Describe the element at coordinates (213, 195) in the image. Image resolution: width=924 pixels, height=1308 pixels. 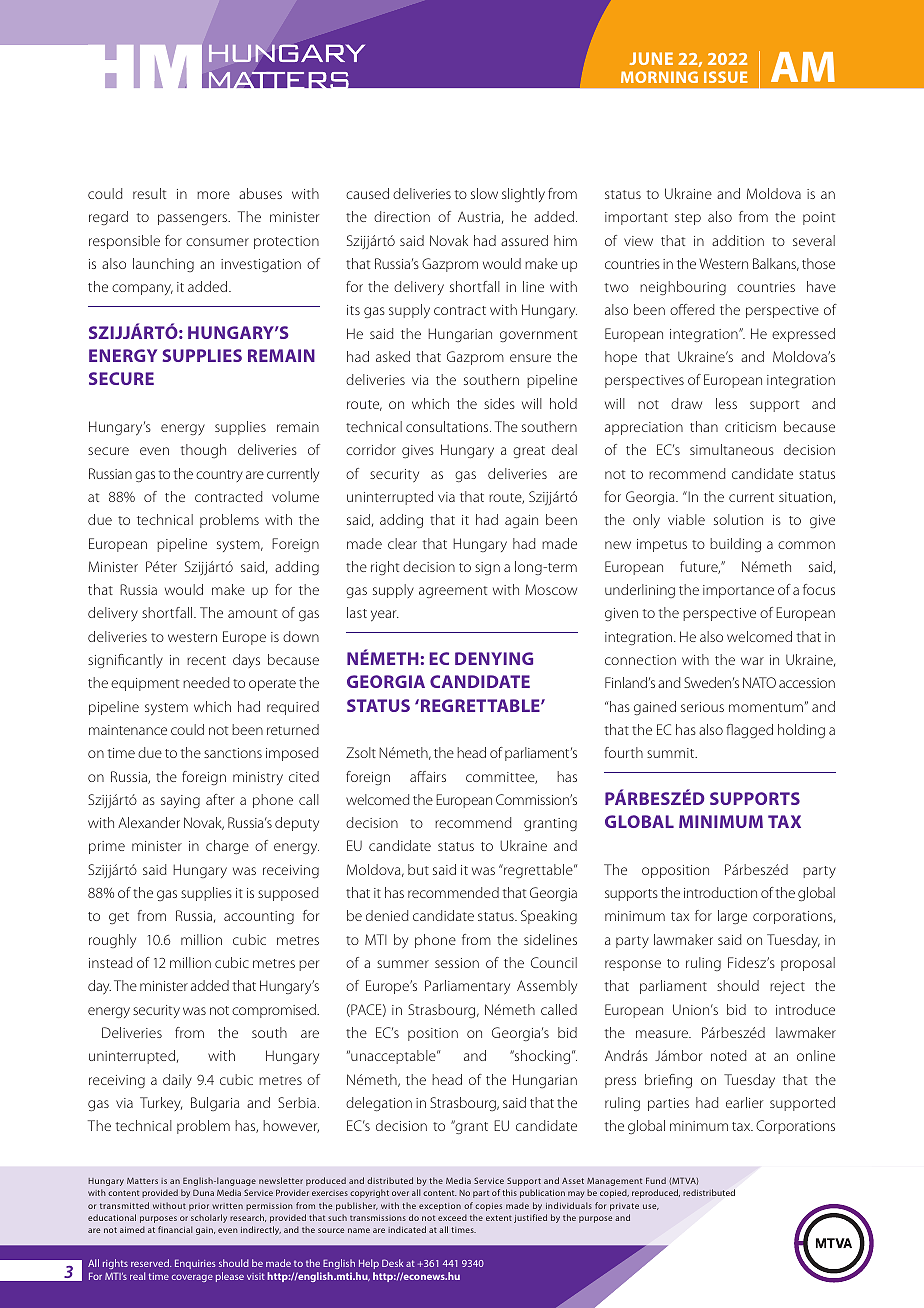
I see `more` at that location.
